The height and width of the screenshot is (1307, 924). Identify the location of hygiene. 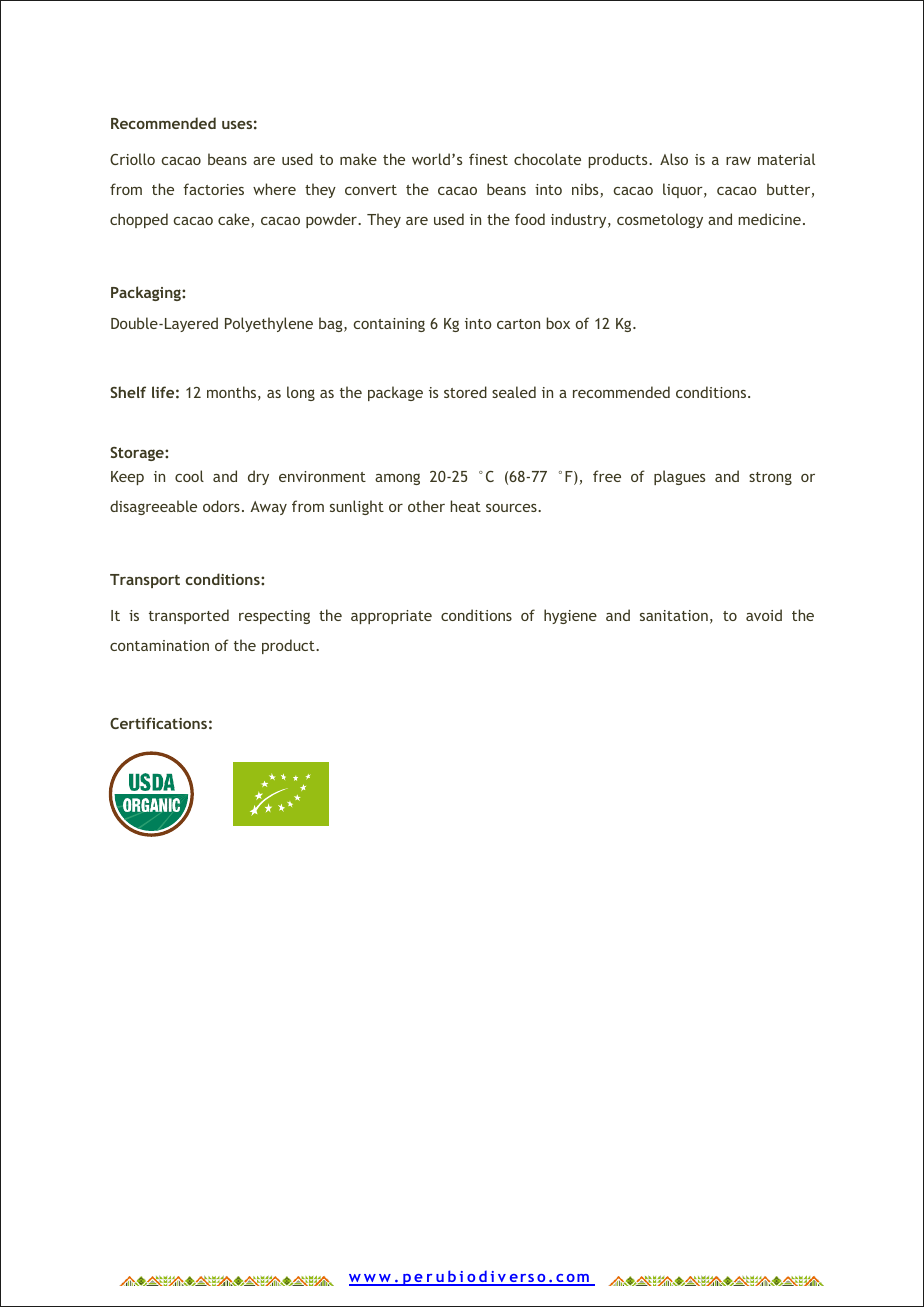
(570, 616).
